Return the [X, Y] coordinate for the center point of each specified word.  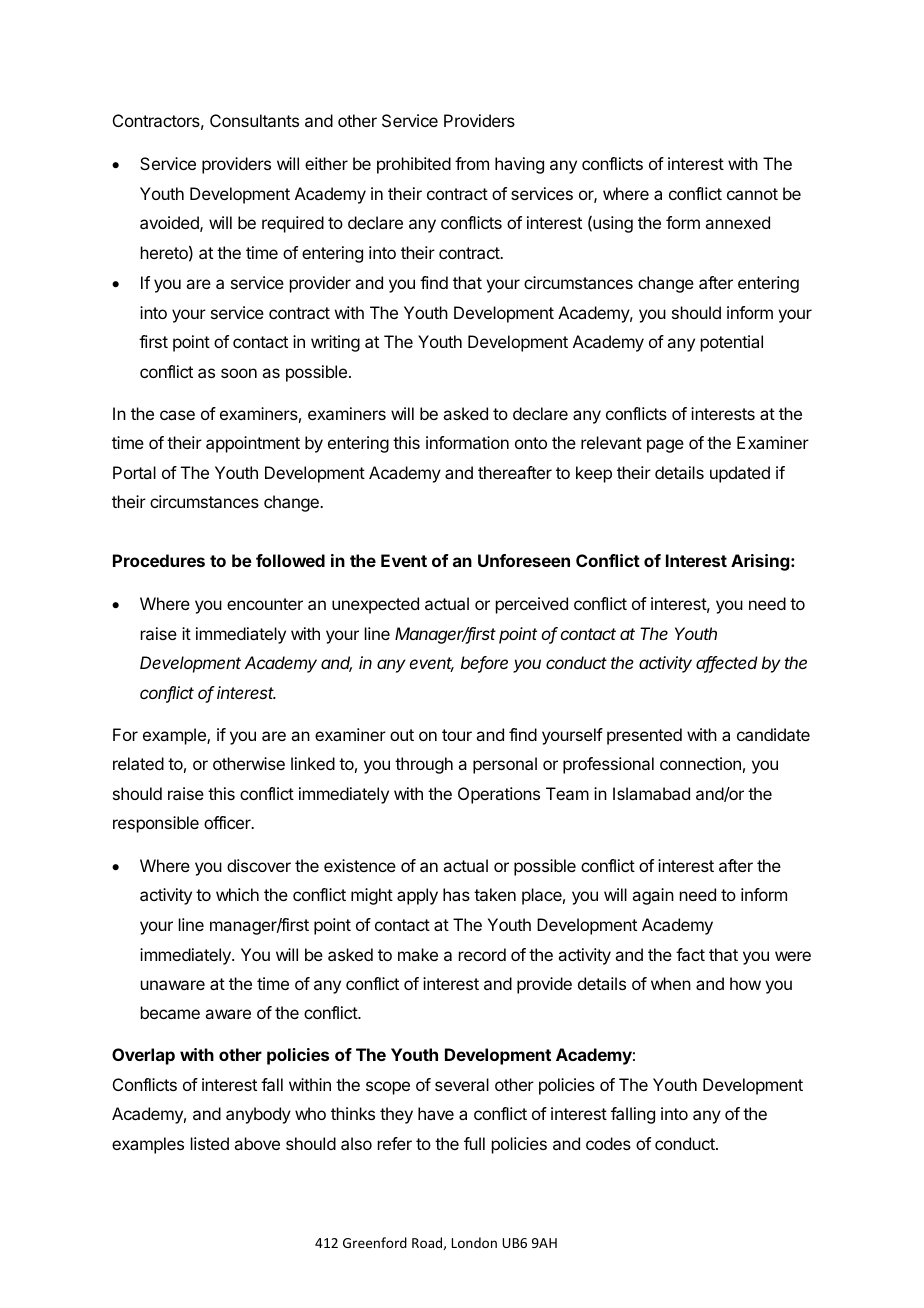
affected [727, 664]
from [472, 163]
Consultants [254, 120]
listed [210, 1143]
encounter [265, 604]
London [474, 1242]
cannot [752, 194]
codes [608, 1143]
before [484, 664]
